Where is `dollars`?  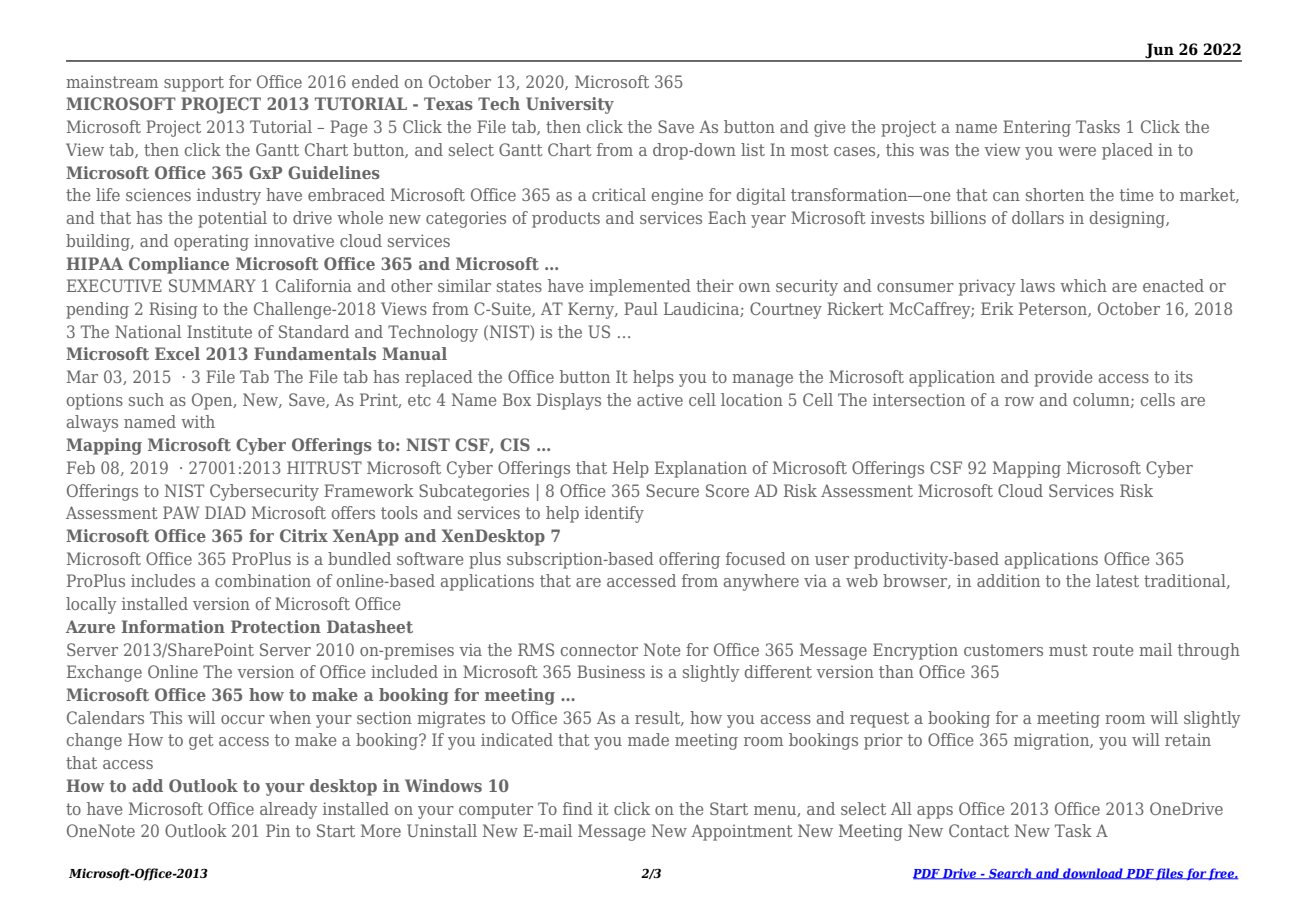 dollars is located at coordinates (1038, 217).
